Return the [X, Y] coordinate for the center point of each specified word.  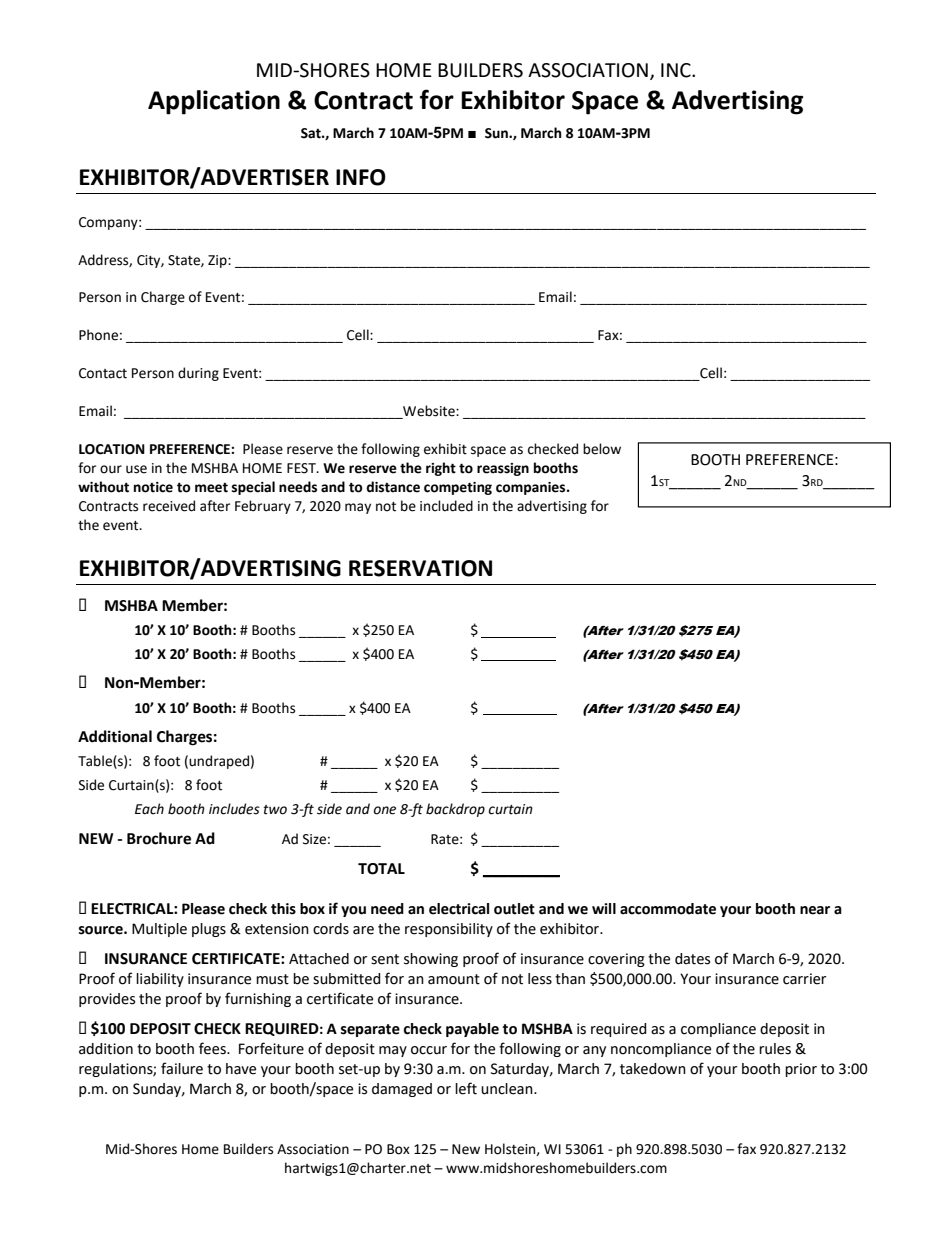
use [136, 469]
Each [149, 809]
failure [182, 1068]
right [441, 469]
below [602, 449]
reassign [503, 469]
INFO [361, 177]
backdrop [455, 810]
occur [429, 1050]
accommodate [668, 909]
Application [214, 102]
